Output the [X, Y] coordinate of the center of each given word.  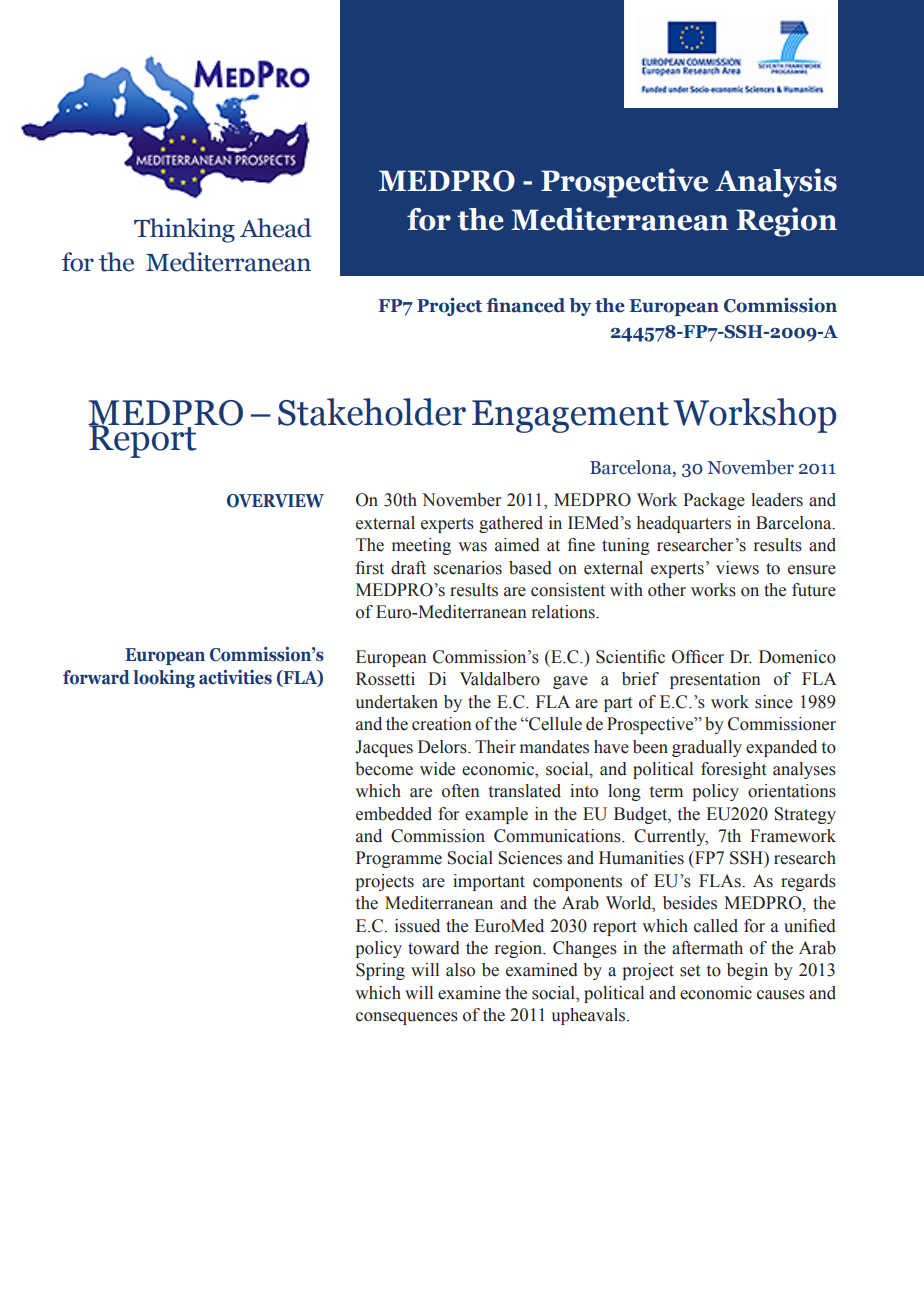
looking [164, 679]
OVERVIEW [275, 501]
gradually [707, 748]
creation [441, 724]
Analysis [776, 183]
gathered [511, 524]
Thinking [184, 230]
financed [526, 305]
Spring [380, 971]
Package [714, 501]
